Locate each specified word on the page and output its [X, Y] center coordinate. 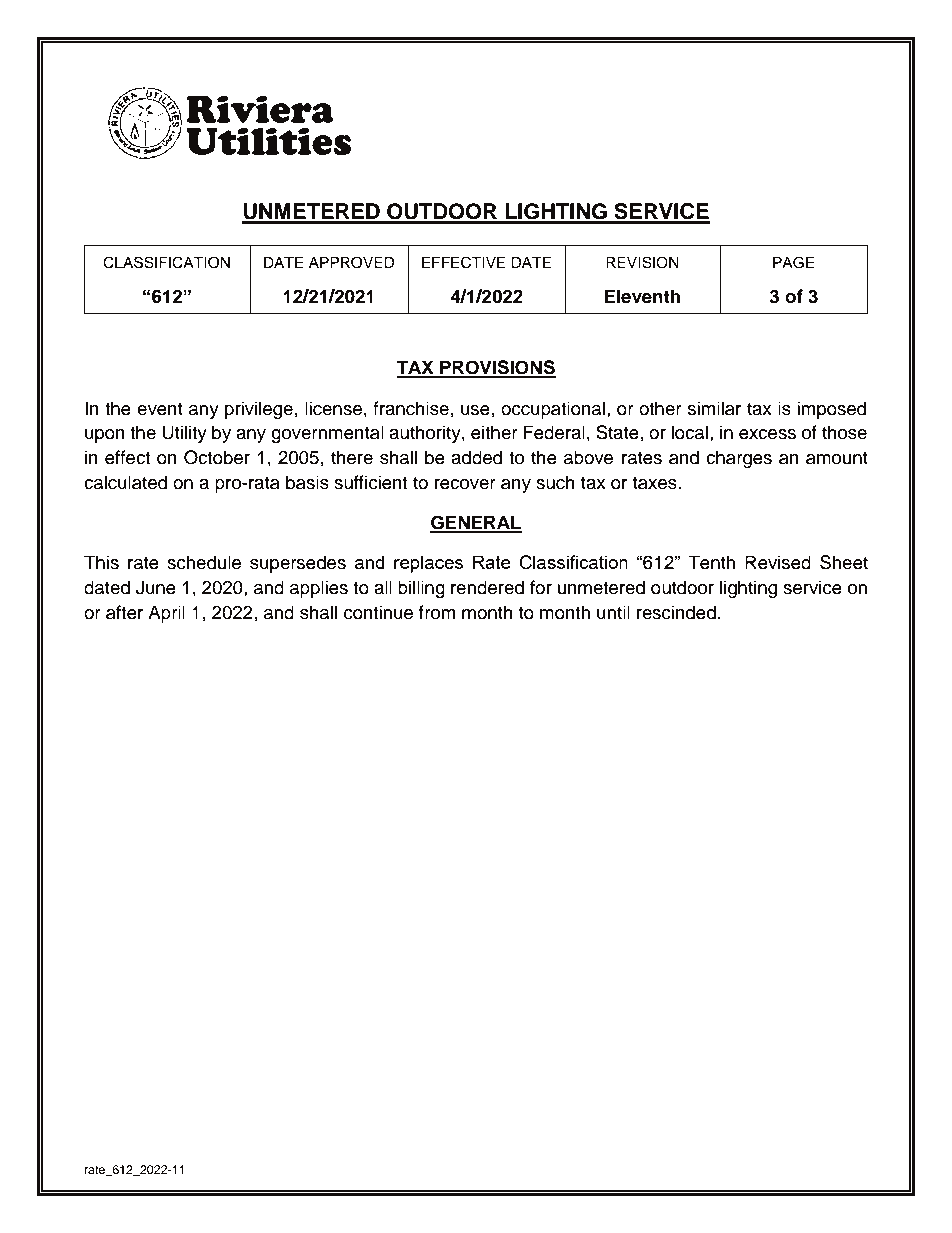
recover [465, 484]
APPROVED [352, 262]
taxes [656, 483]
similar [714, 408]
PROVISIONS [497, 368]
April [166, 614]
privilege [259, 410]
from [437, 612]
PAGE [793, 262]
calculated [125, 482]
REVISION [642, 262]
